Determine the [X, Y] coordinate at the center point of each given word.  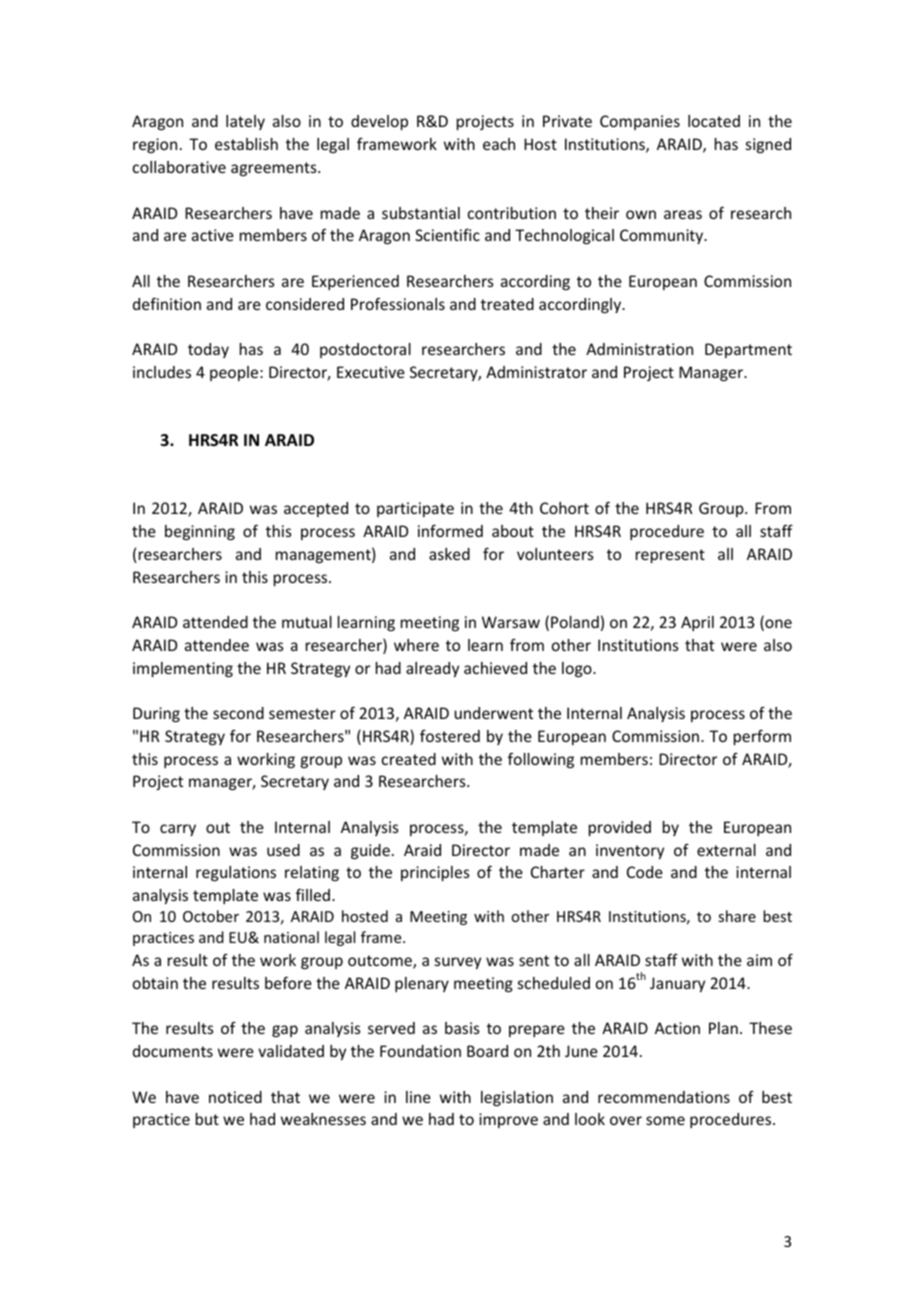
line [418, 1097]
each [499, 144]
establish [246, 144]
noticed [235, 1097]
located [714, 121]
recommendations [664, 1097]
